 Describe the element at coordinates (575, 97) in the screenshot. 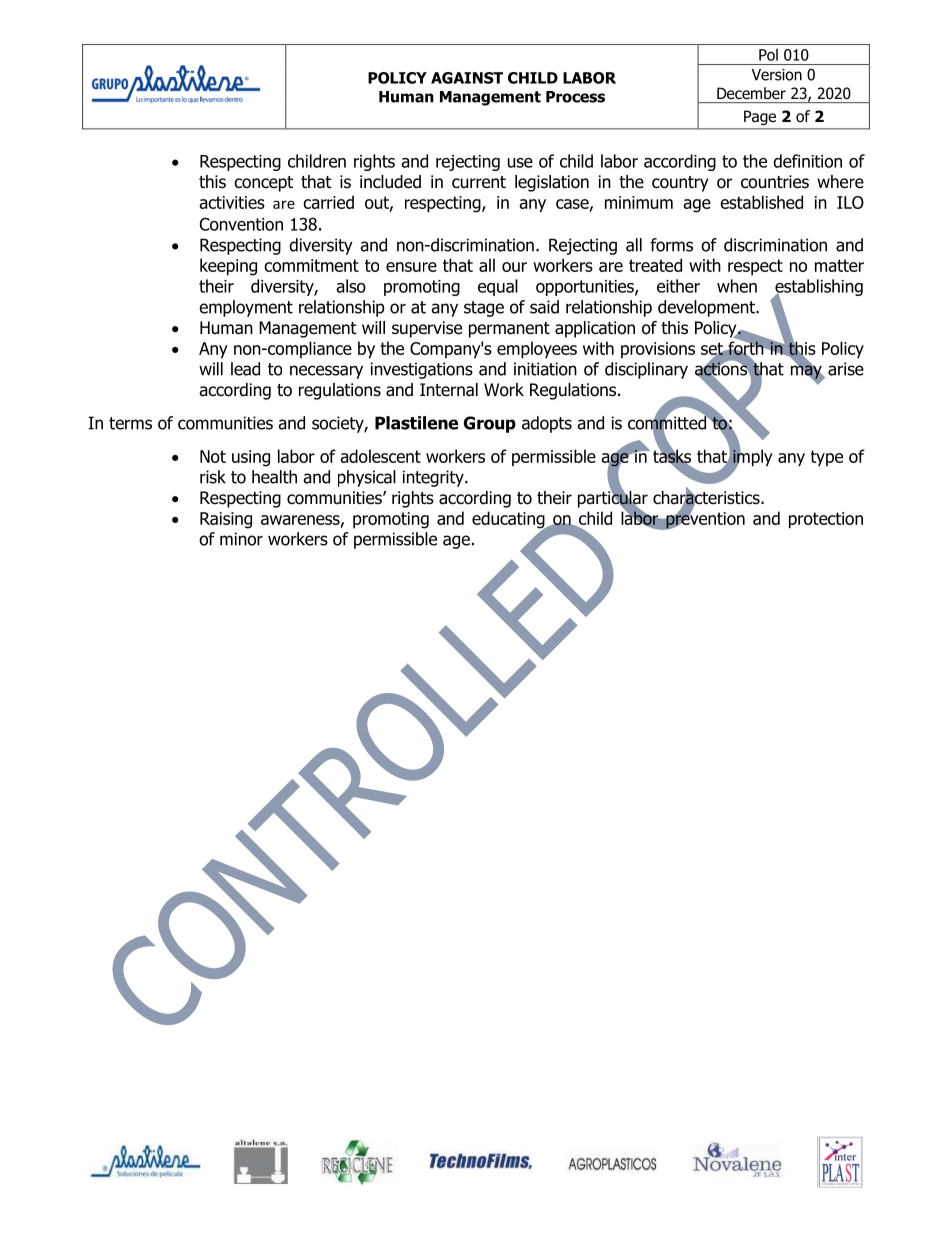

I see `Process` at that location.
